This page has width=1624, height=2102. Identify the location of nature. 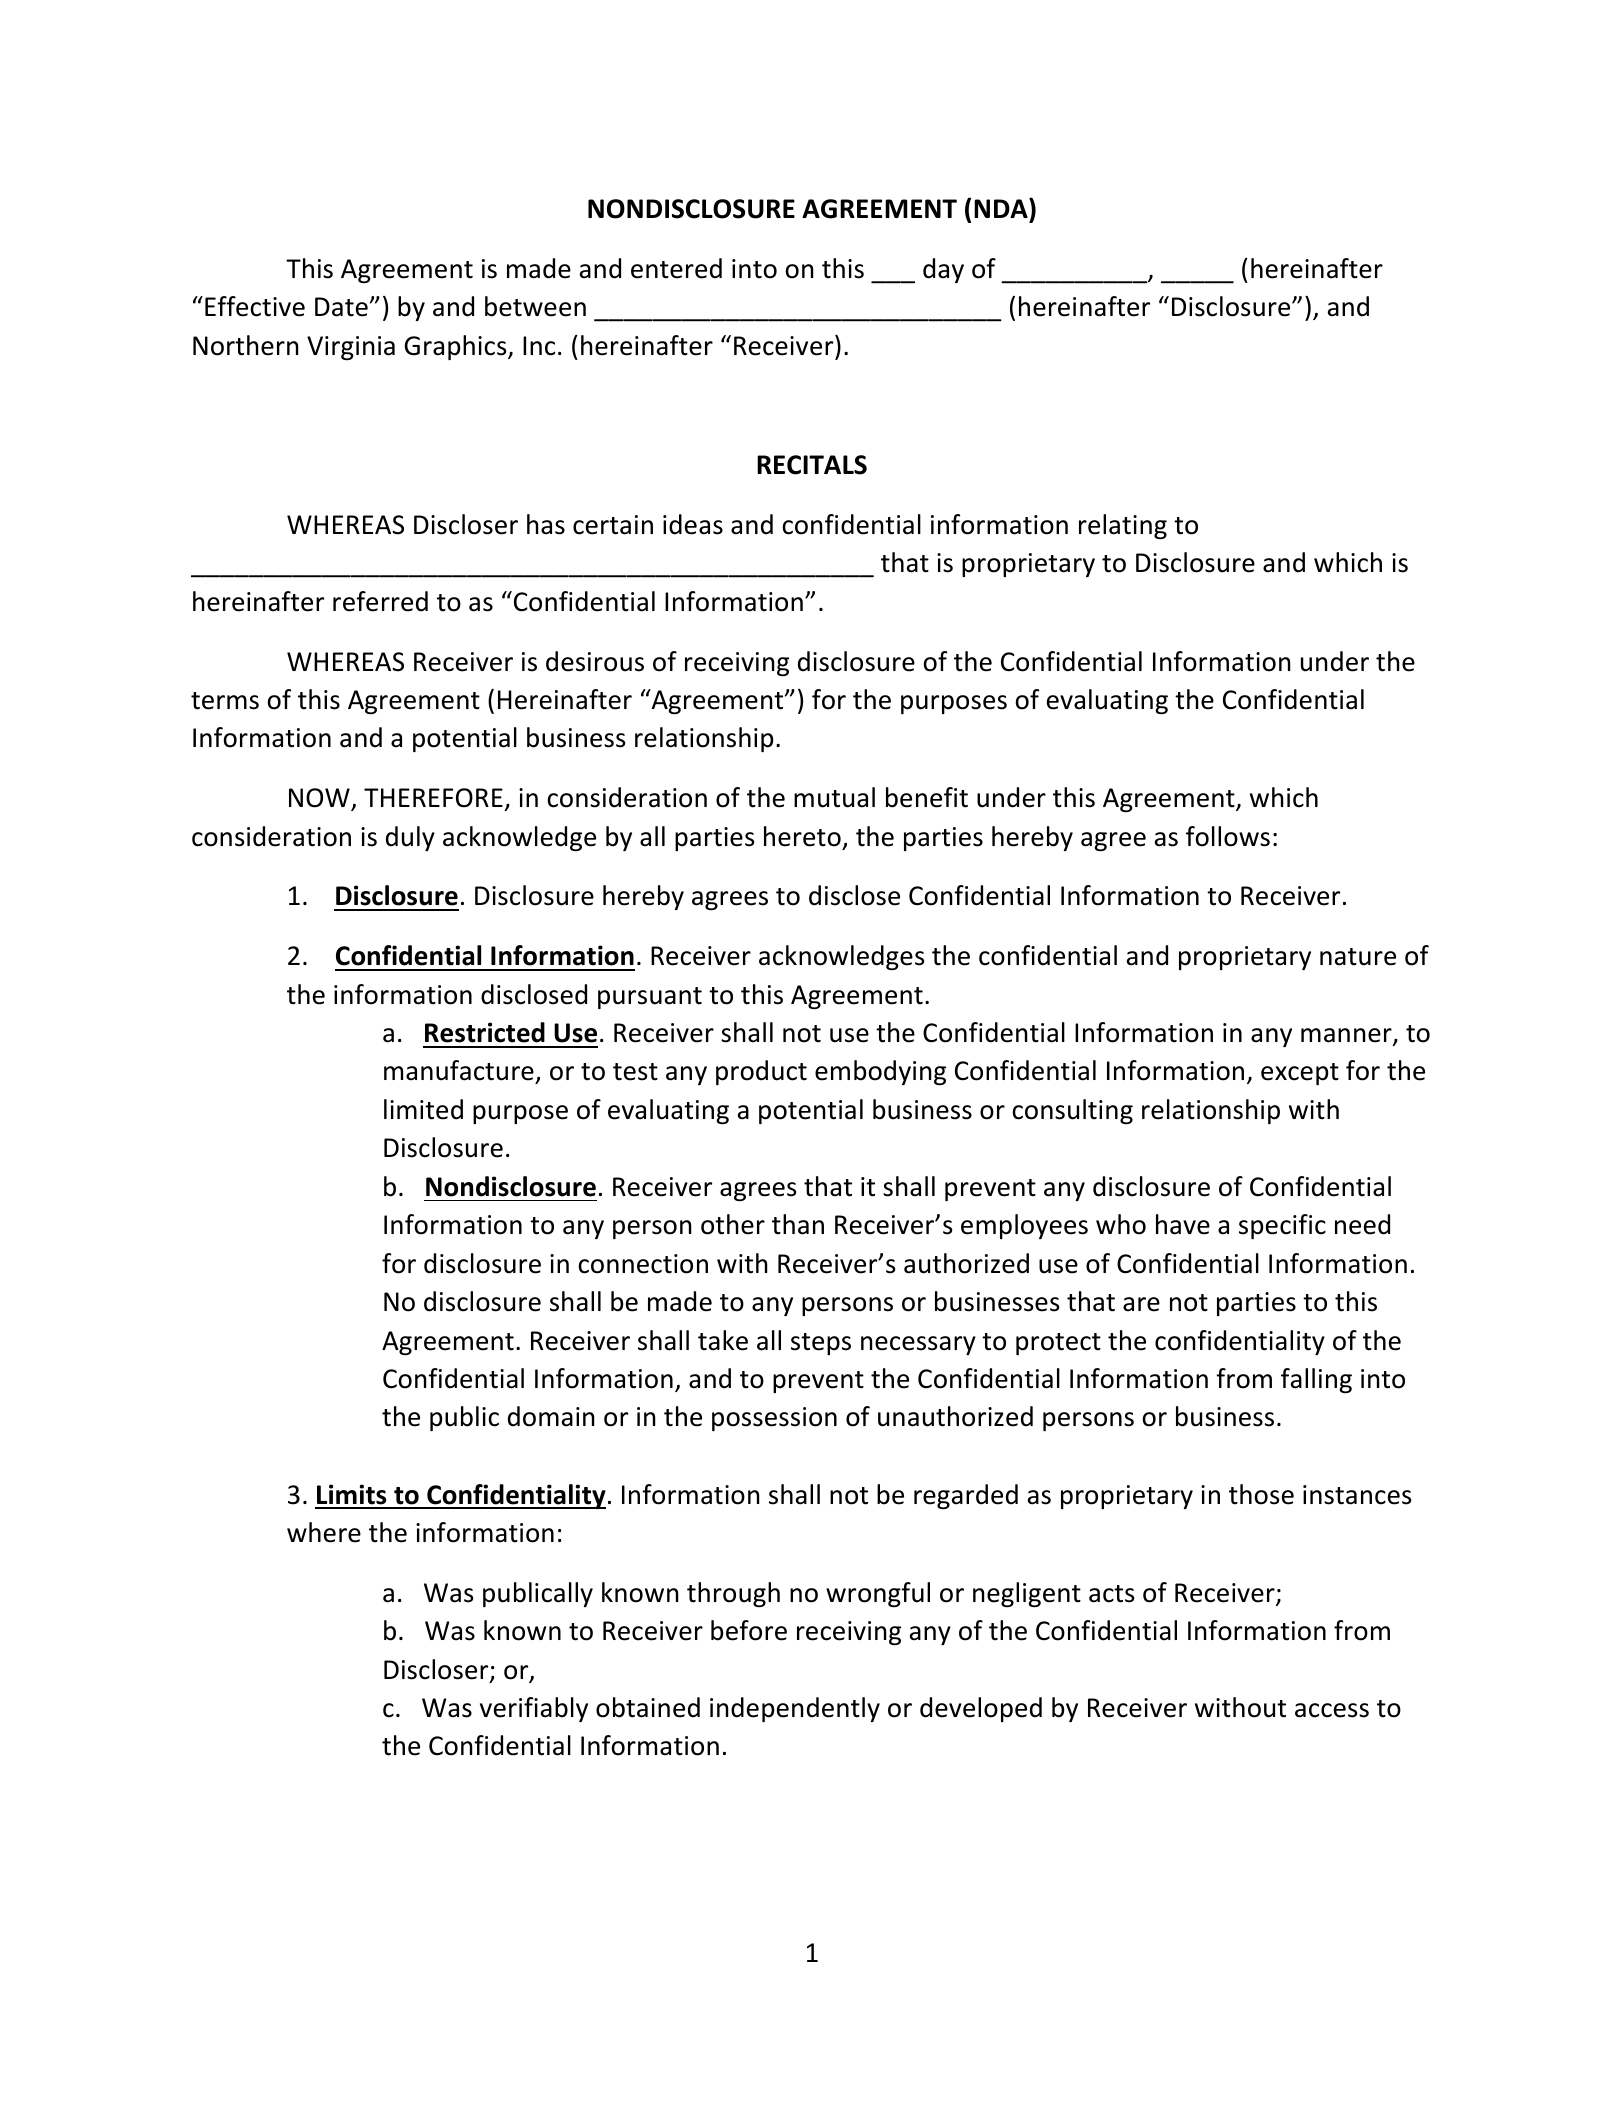
(1358, 957).
